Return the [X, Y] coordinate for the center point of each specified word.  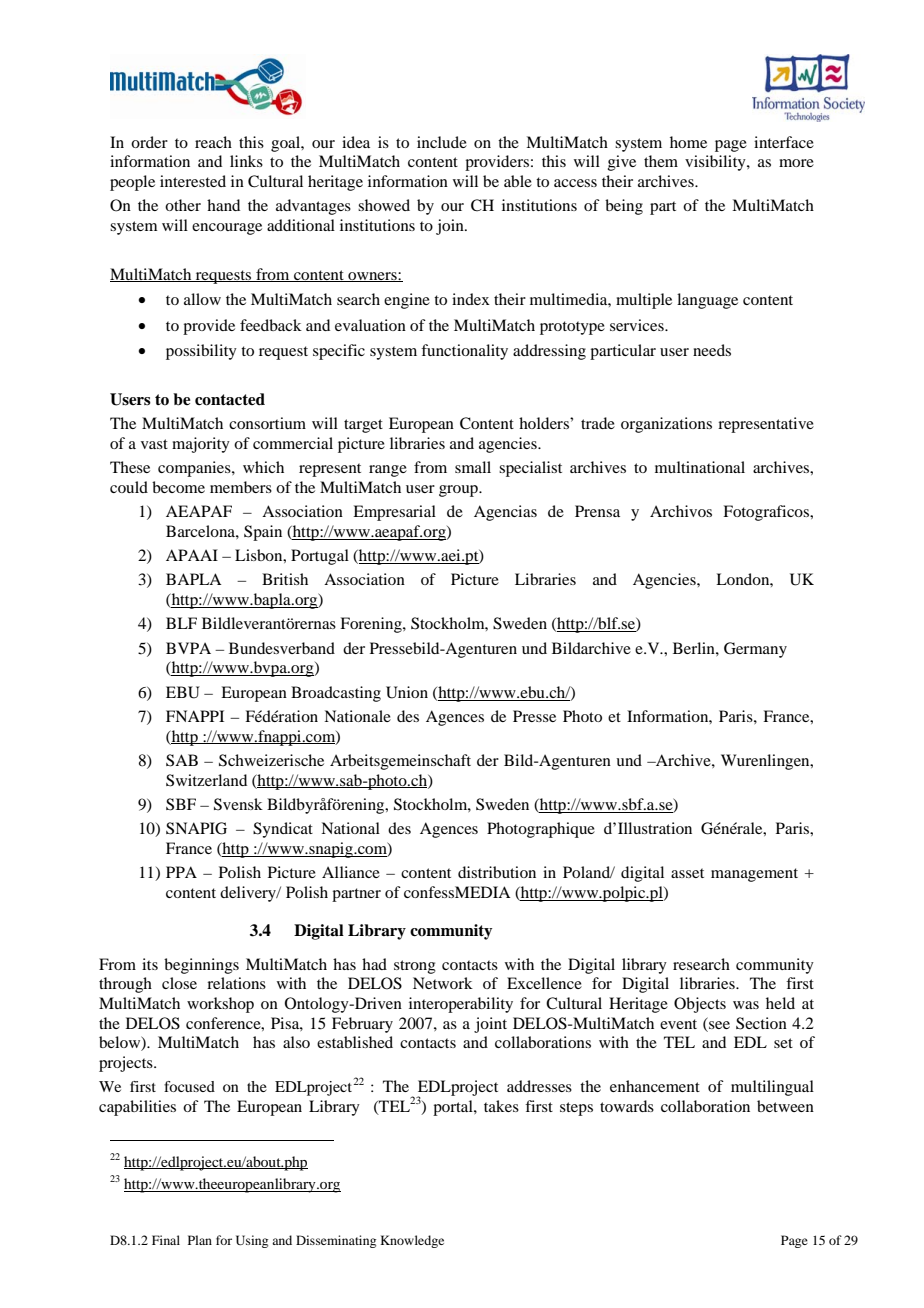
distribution [497, 872]
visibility [716, 163]
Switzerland [206, 780]
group [459, 491]
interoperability [461, 1005]
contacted [230, 399]
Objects [700, 1005]
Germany [755, 650]
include [442, 142]
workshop [220, 1005]
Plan [200, 1240]
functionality [464, 352]
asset [687, 873]
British [285, 579]
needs [712, 350]
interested [193, 181]
